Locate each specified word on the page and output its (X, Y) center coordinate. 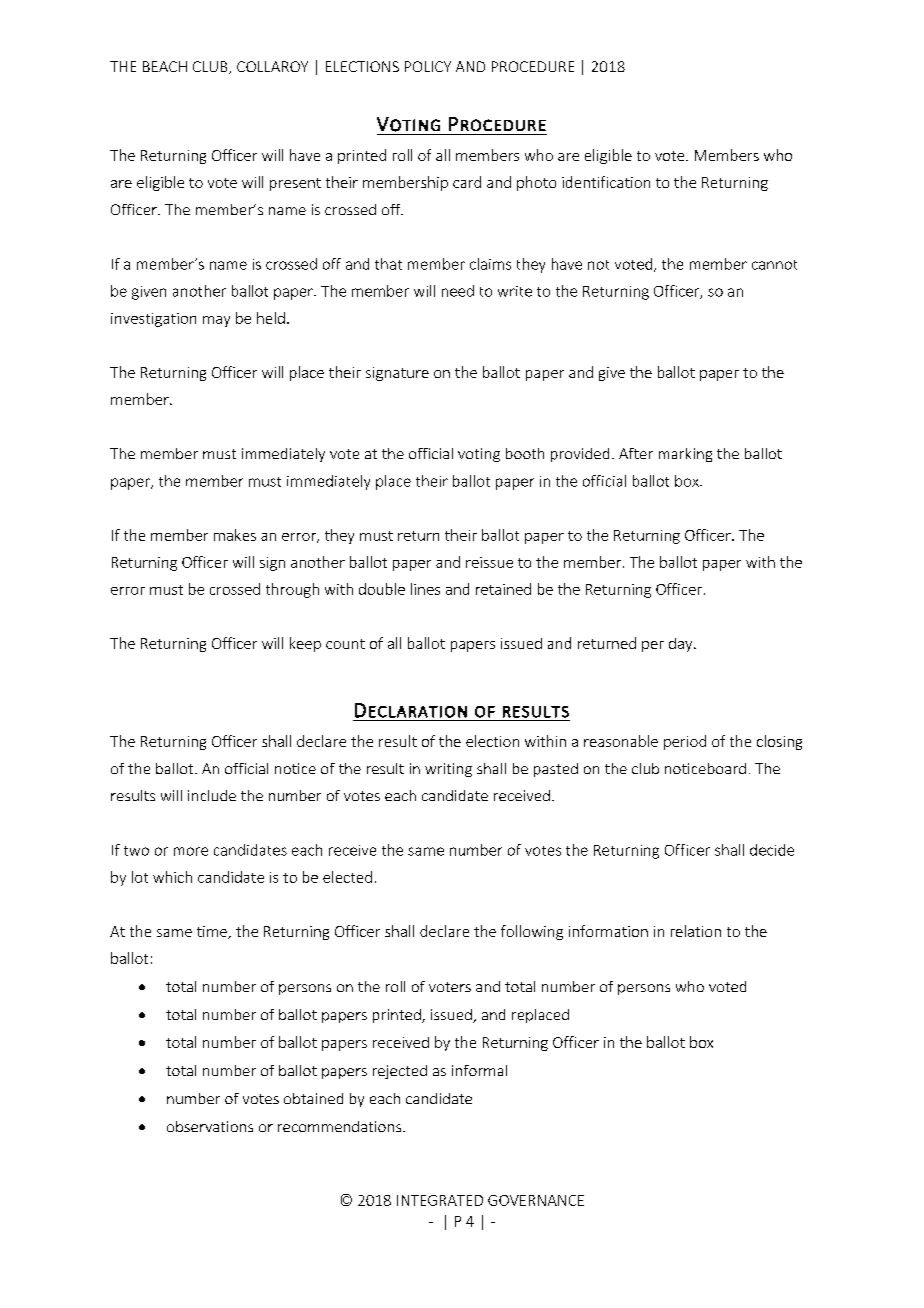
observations (210, 1126)
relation (696, 931)
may (216, 321)
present (295, 184)
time (213, 932)
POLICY (428, 66)
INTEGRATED (440, 1200)
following (532, 932)
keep (305, 644)
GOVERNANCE (536, 1200)
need (458, 291)
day (682, 645)
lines (425, 589)
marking (685, 455)
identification (606, 182)
